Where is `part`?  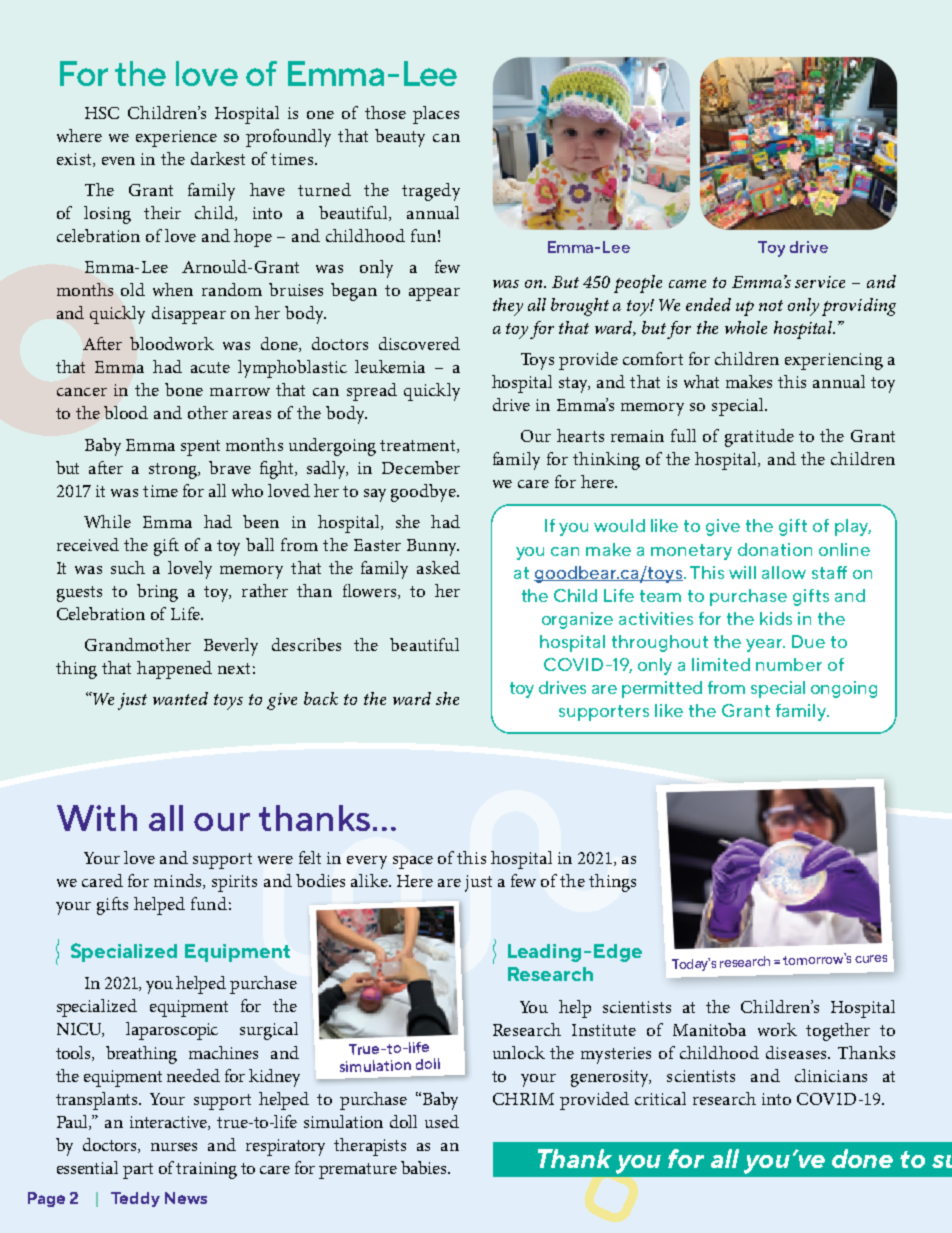 part is located at coordinates (138, 1171).
